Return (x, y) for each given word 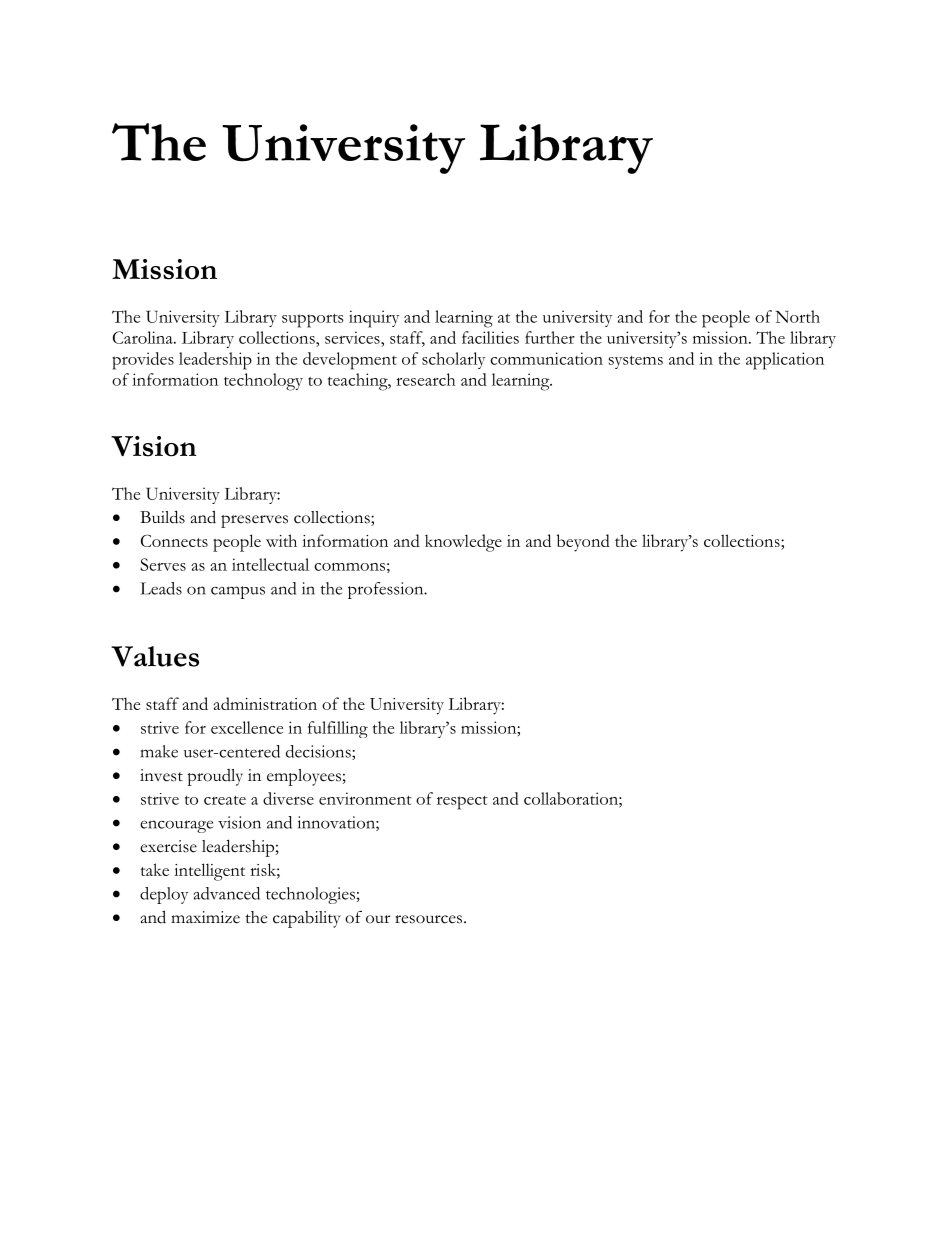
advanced (226, 893)
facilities (490, 337)
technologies (310, 895)
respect (462, 802)
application (785, 361)
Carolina (144, 337)
